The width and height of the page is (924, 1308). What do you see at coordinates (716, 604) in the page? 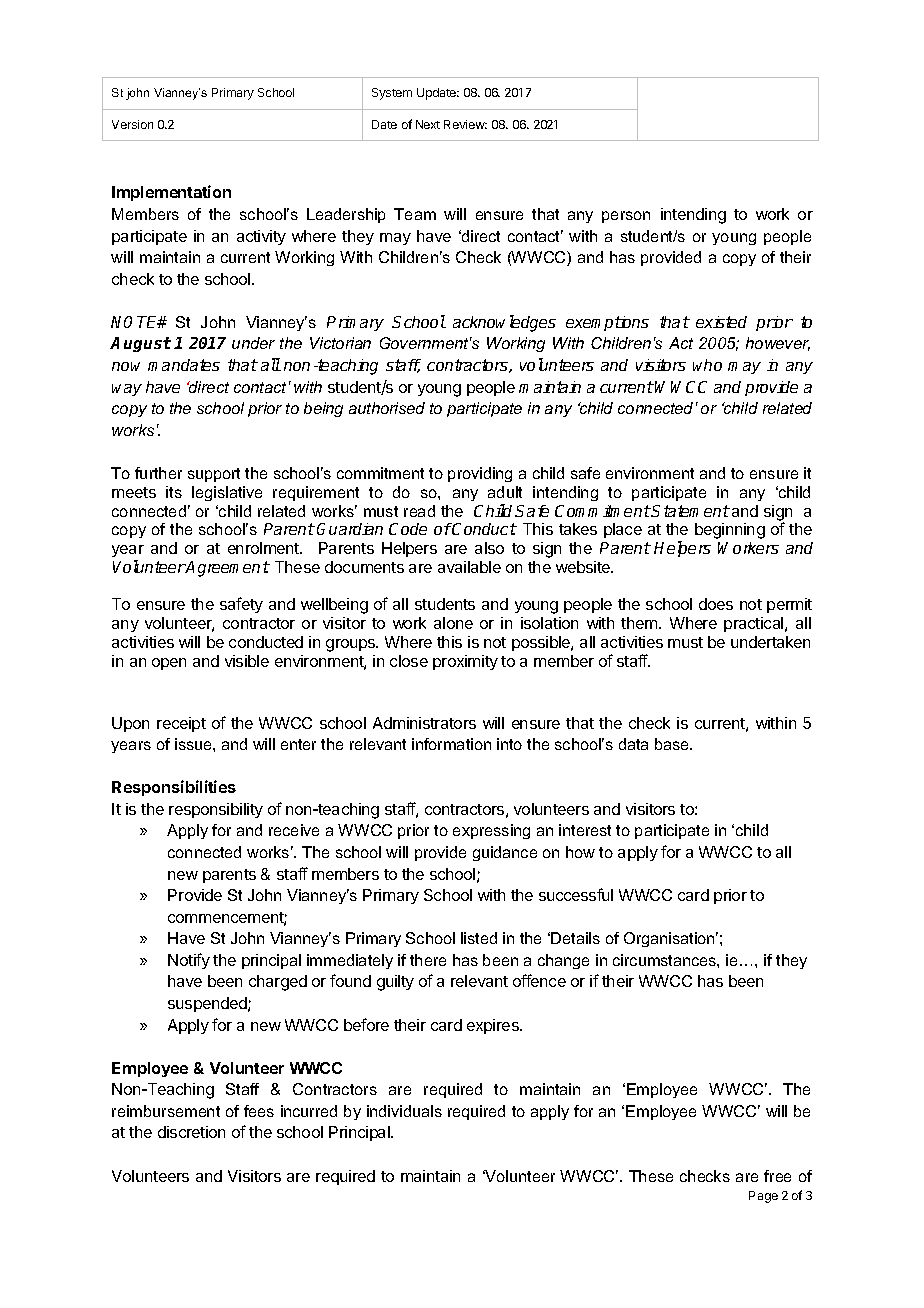
I see `does` at bounding box center [716, 604].
